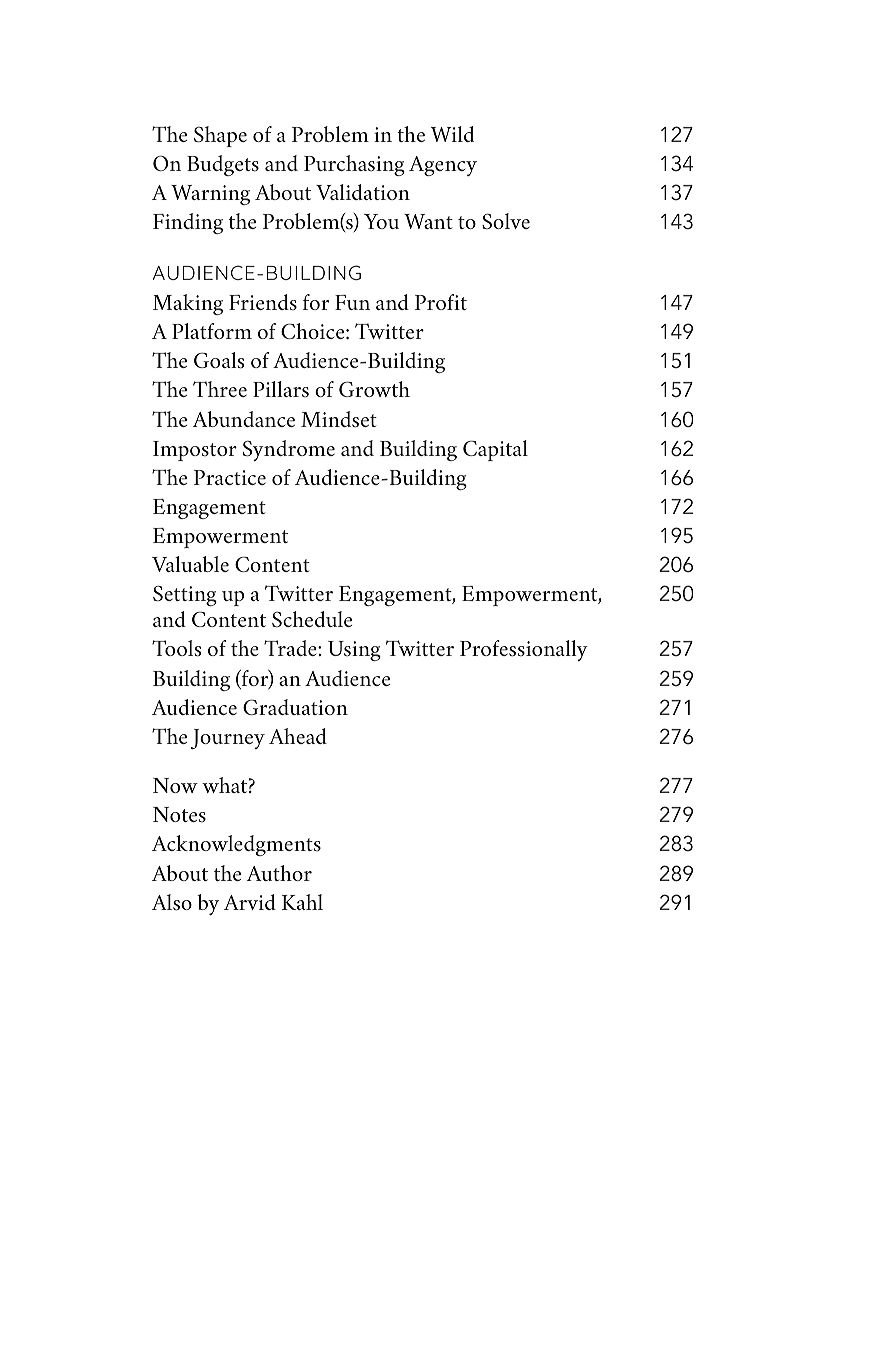 This screenshot has height=1372, width=887. I want to click on Impostor, so click(195, 451).
